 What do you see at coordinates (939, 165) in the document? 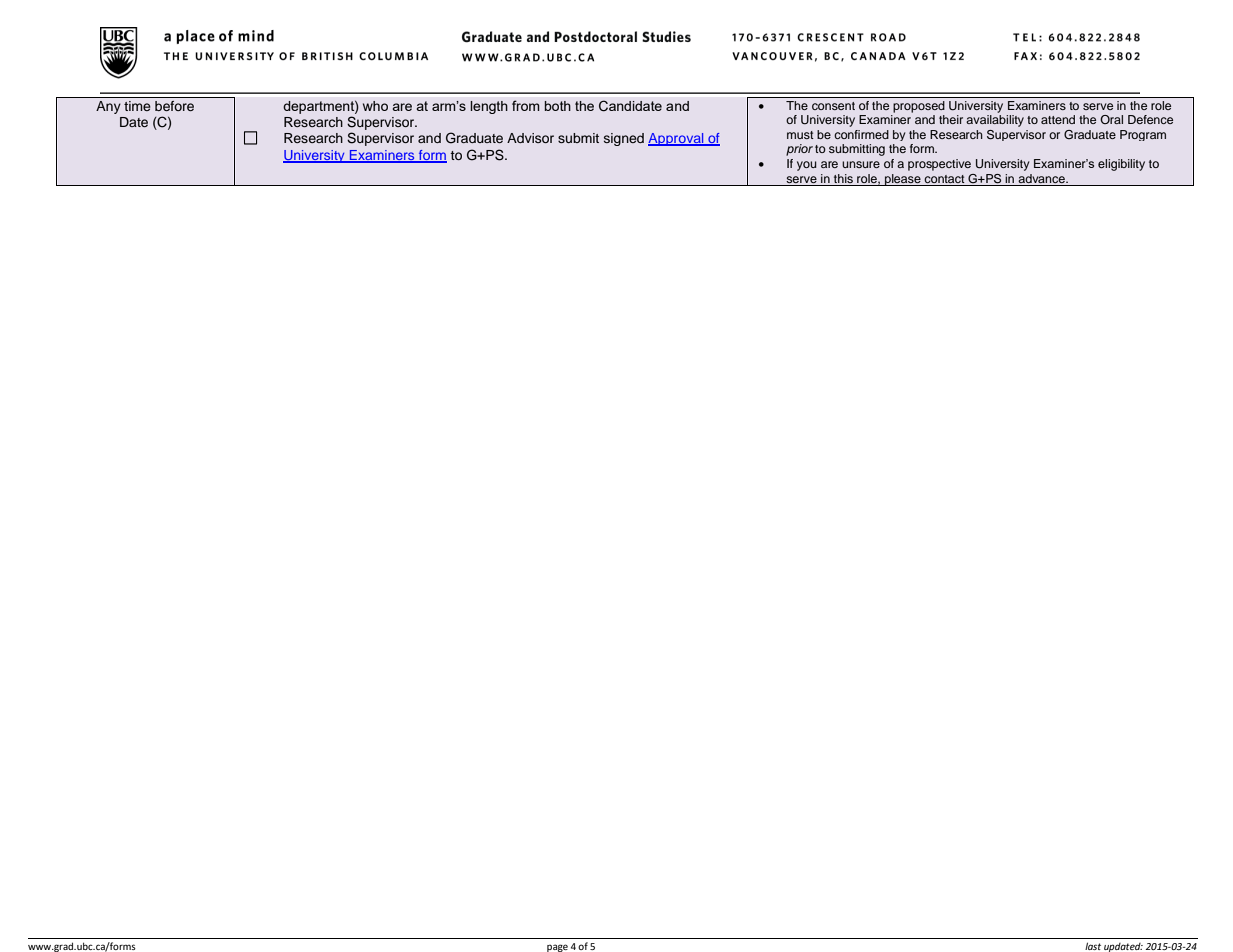
I see `prospective` at bounding box center [939, 165].
